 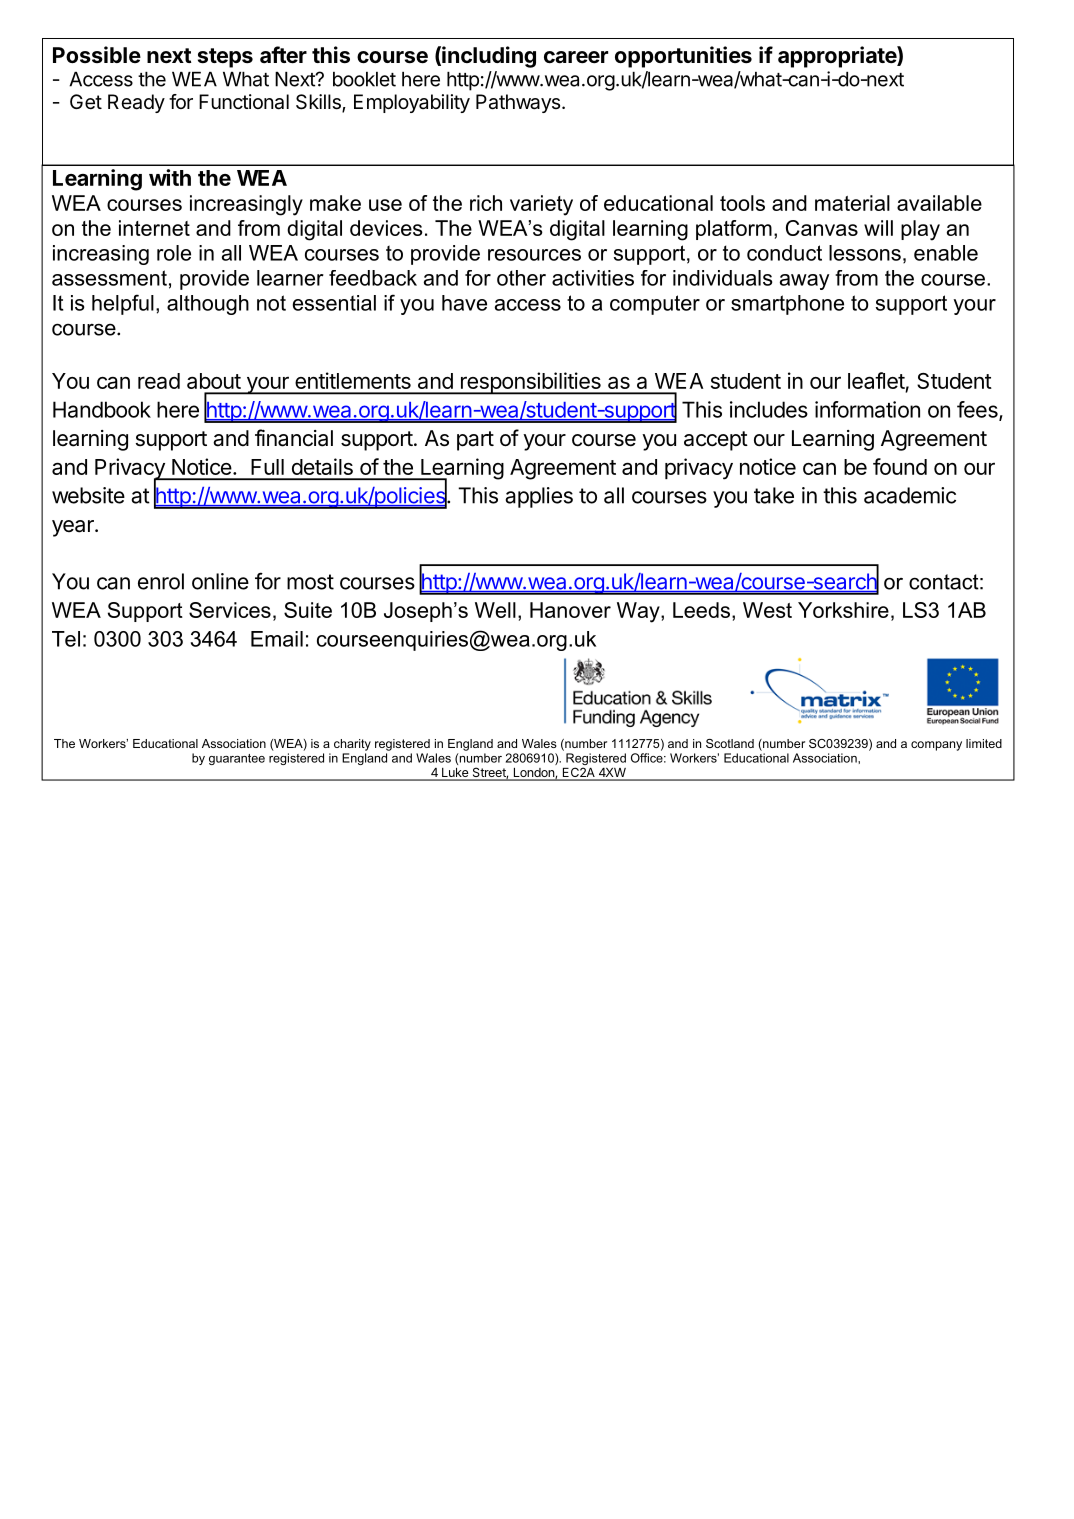 What do you see at coordinates (225, 58) in the screenshot?
I see `steps` at bounding box center [225, 58].
